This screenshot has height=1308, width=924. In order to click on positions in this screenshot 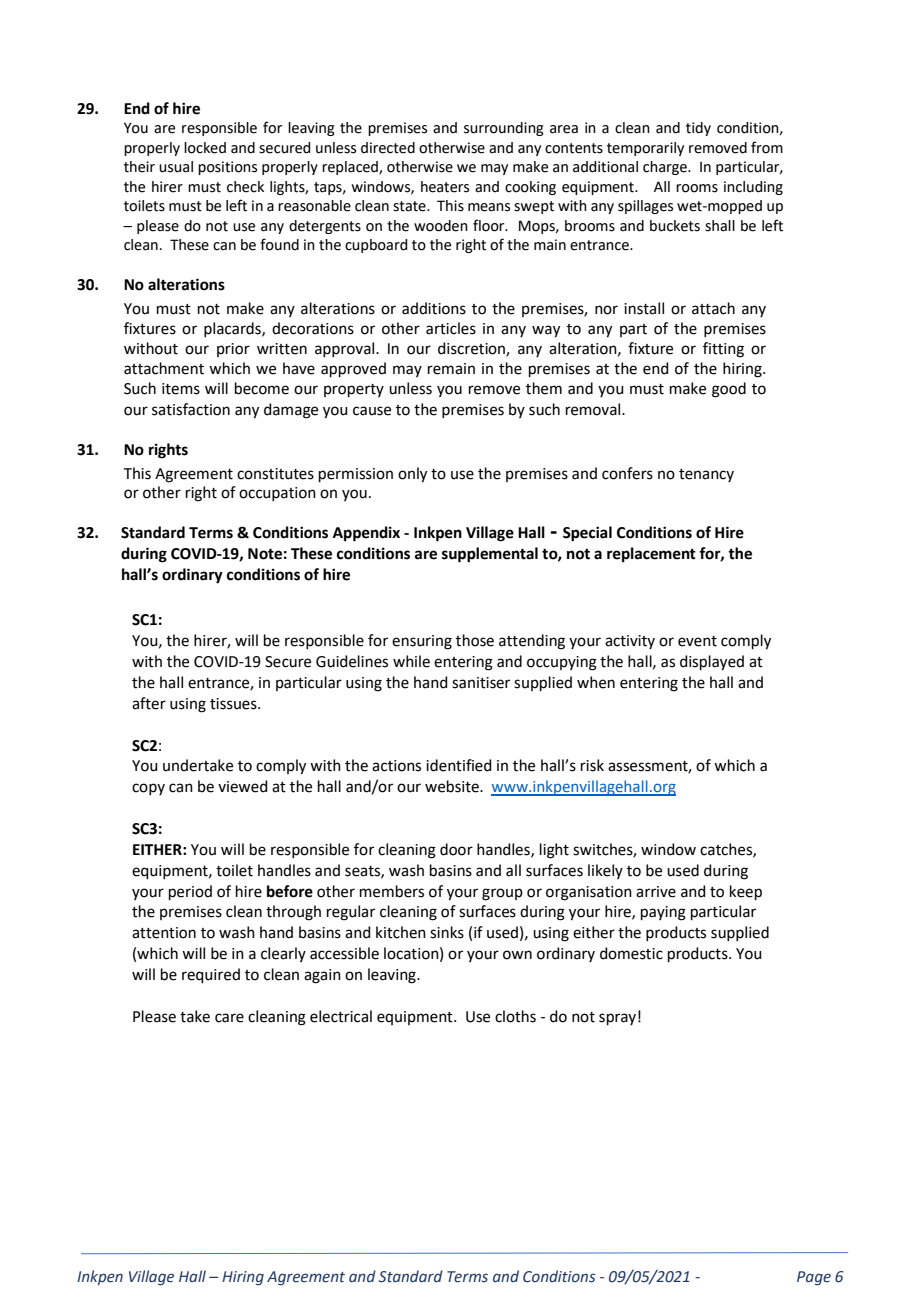, I will do `click(227, 168)`.
